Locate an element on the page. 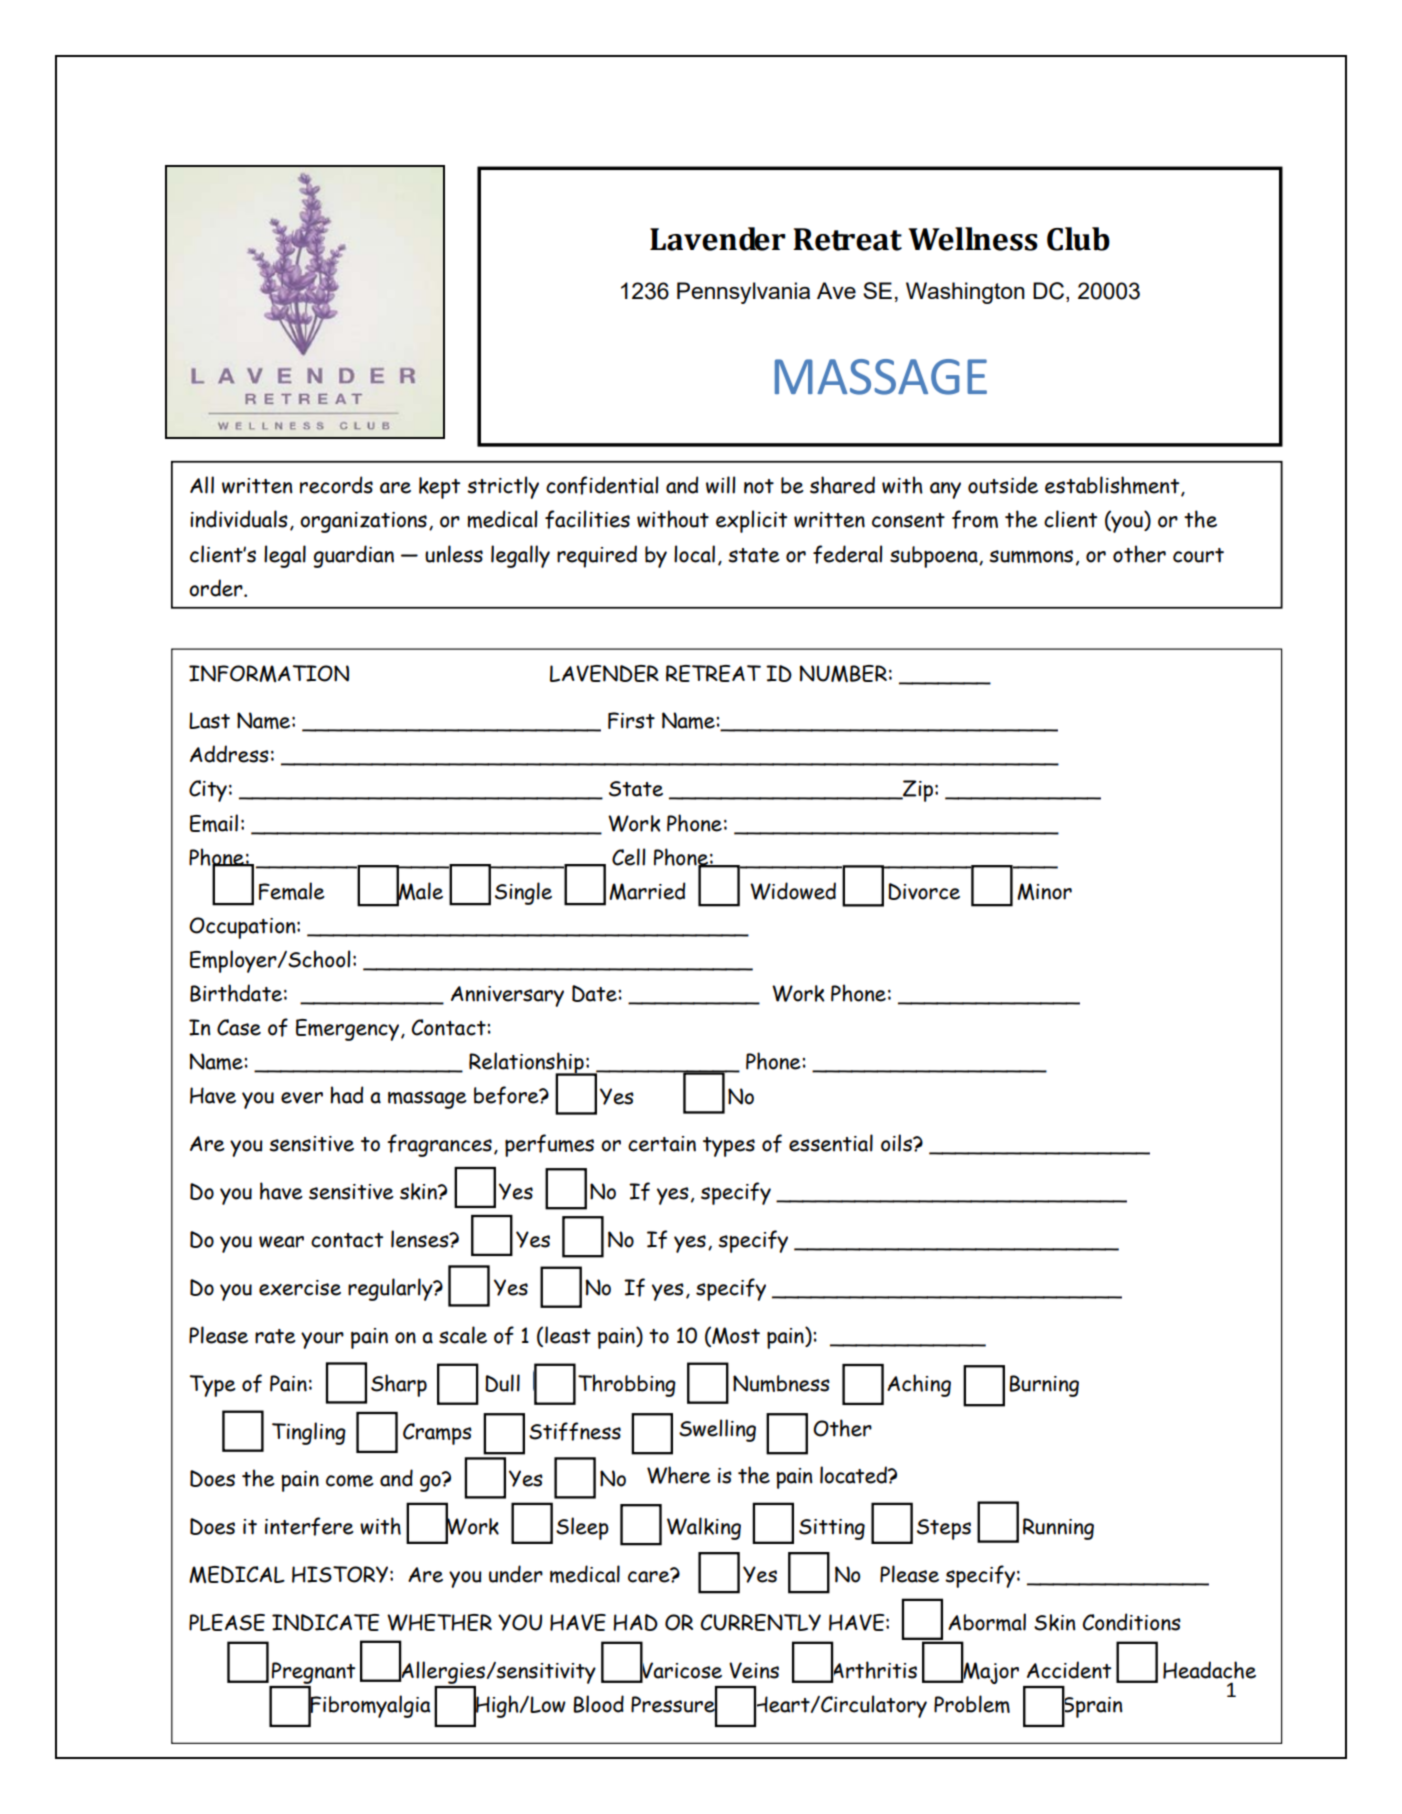 The image size is (1402, 1814). Married is located at coordinates (647, 891).
